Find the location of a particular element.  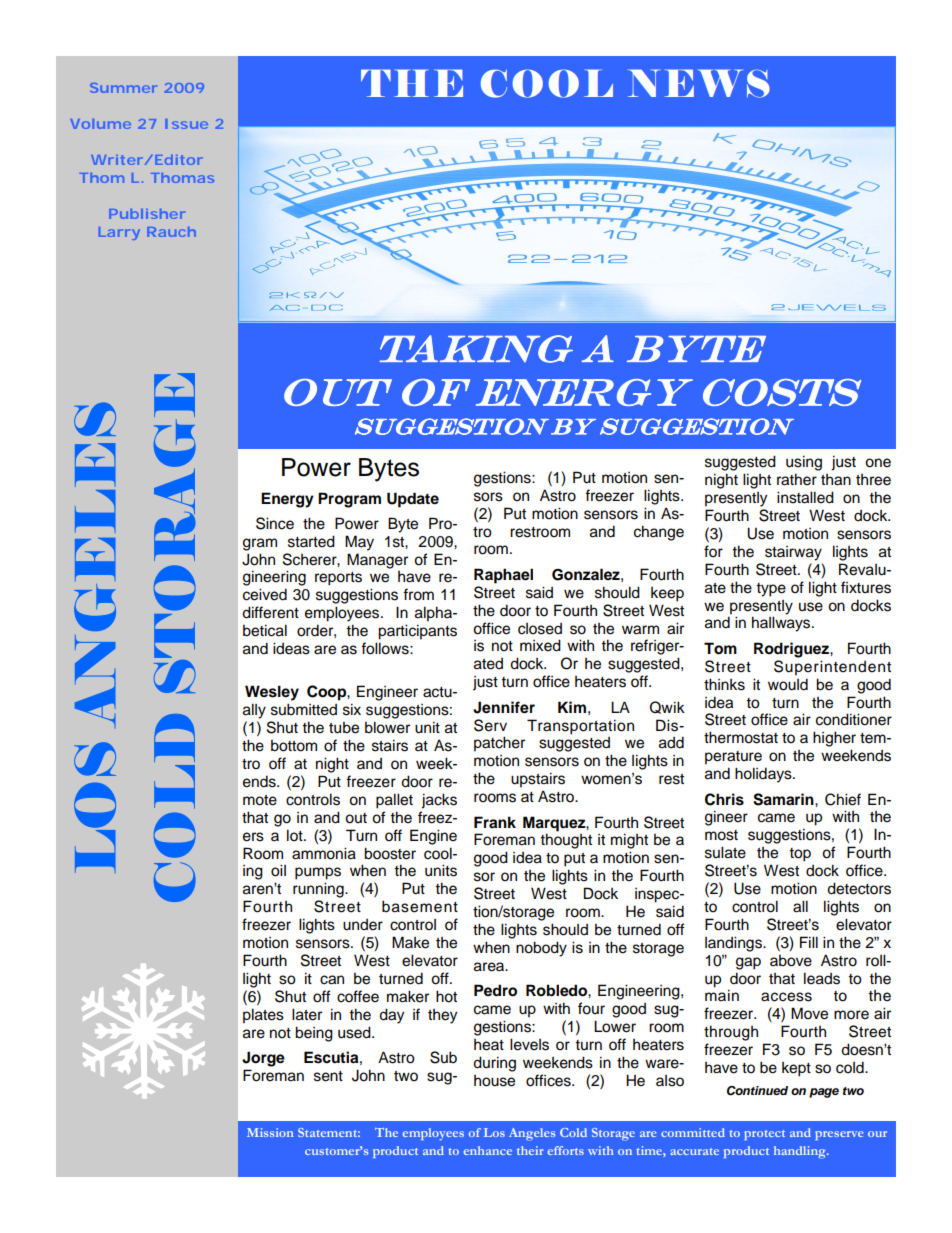

using is located at coordinates (804, 463).
